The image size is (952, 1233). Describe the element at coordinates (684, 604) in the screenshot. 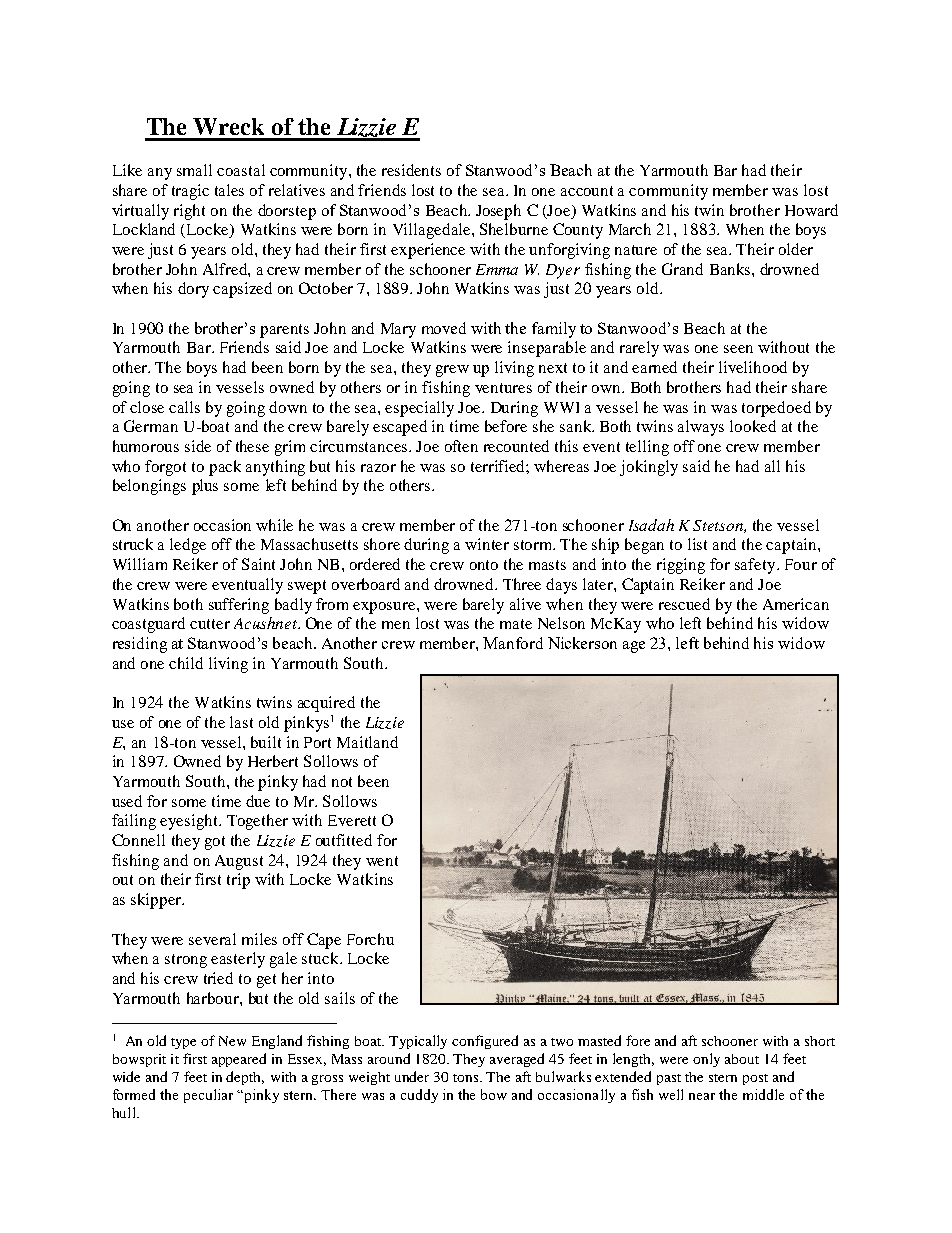

I see `rescued` at that location.
